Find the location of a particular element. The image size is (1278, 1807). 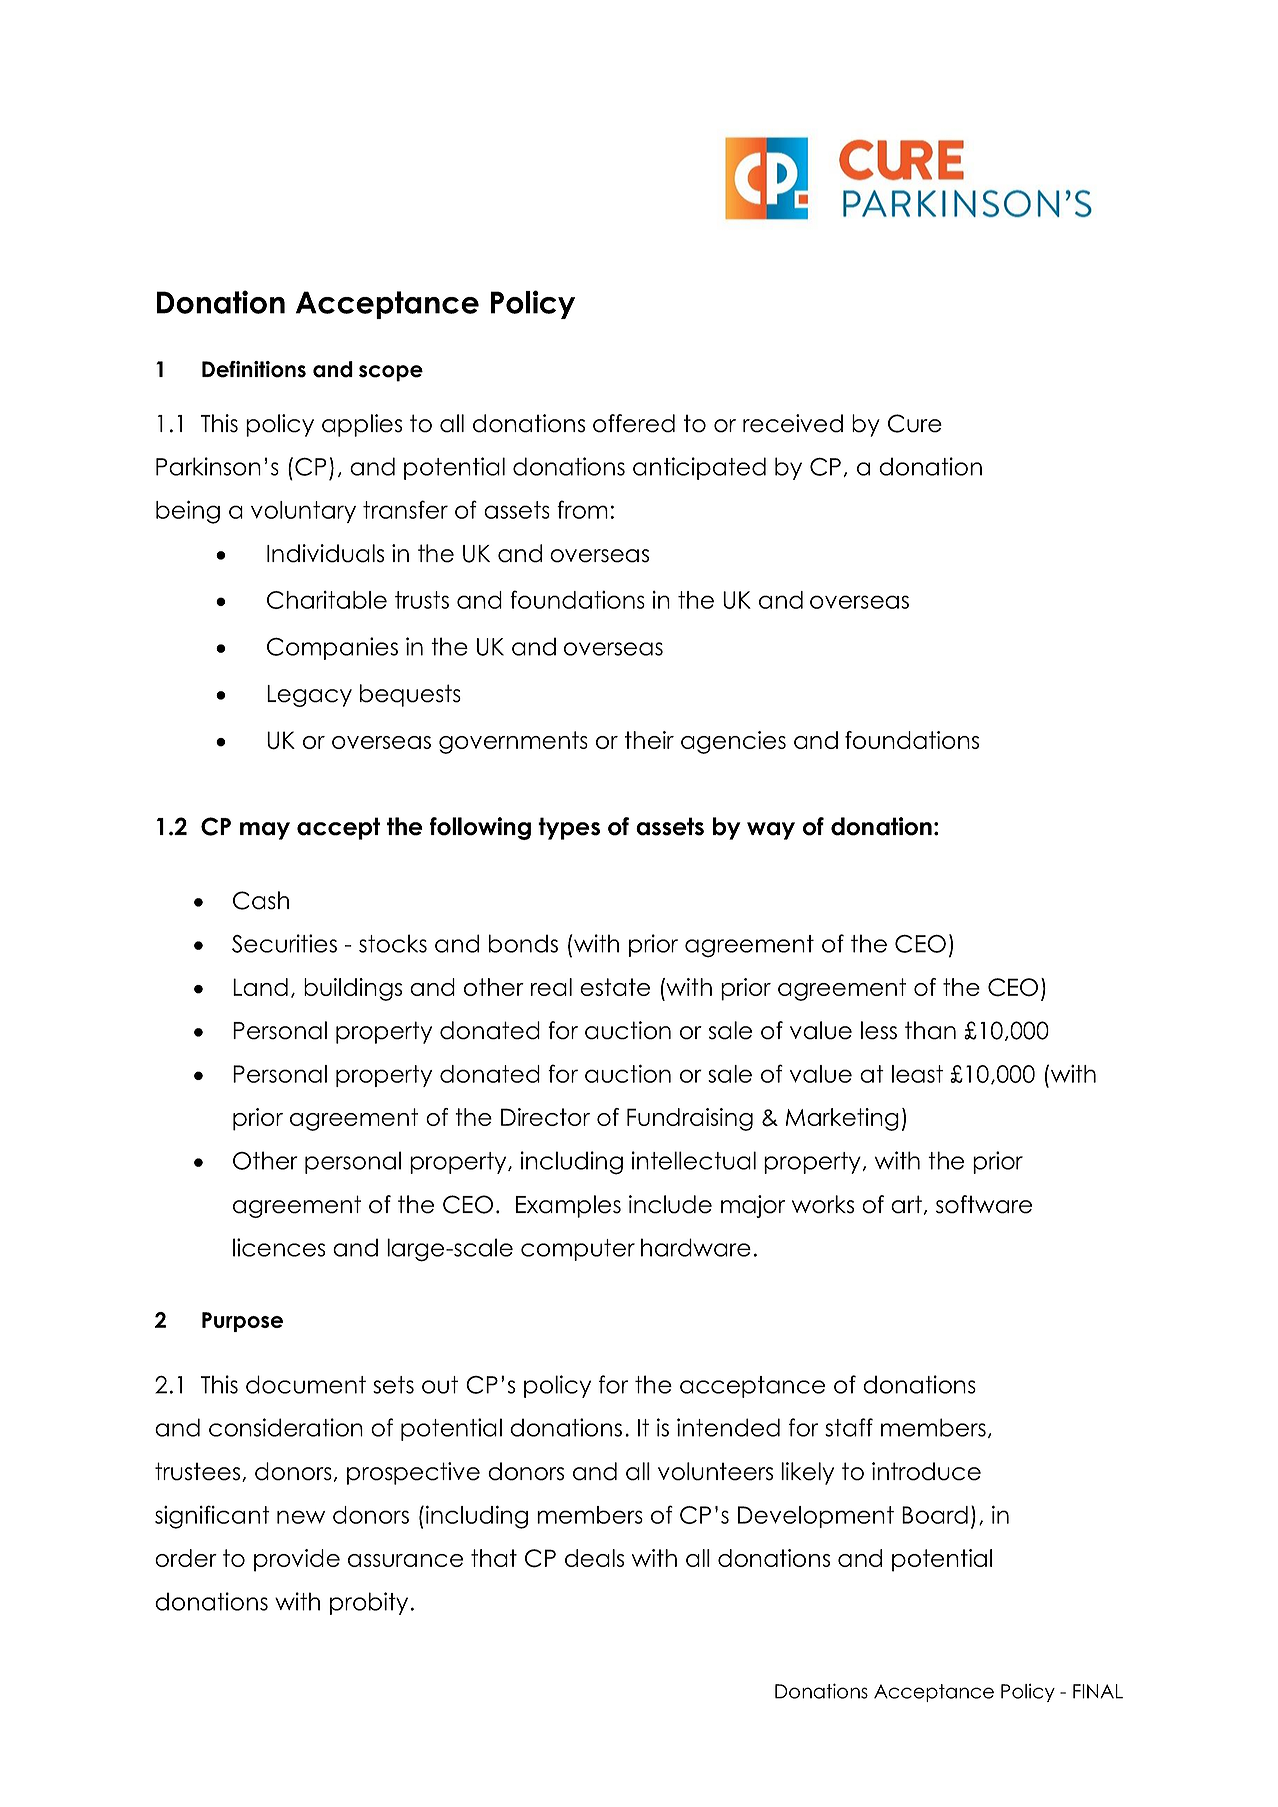

software is located at coordinates (984, 1204).
